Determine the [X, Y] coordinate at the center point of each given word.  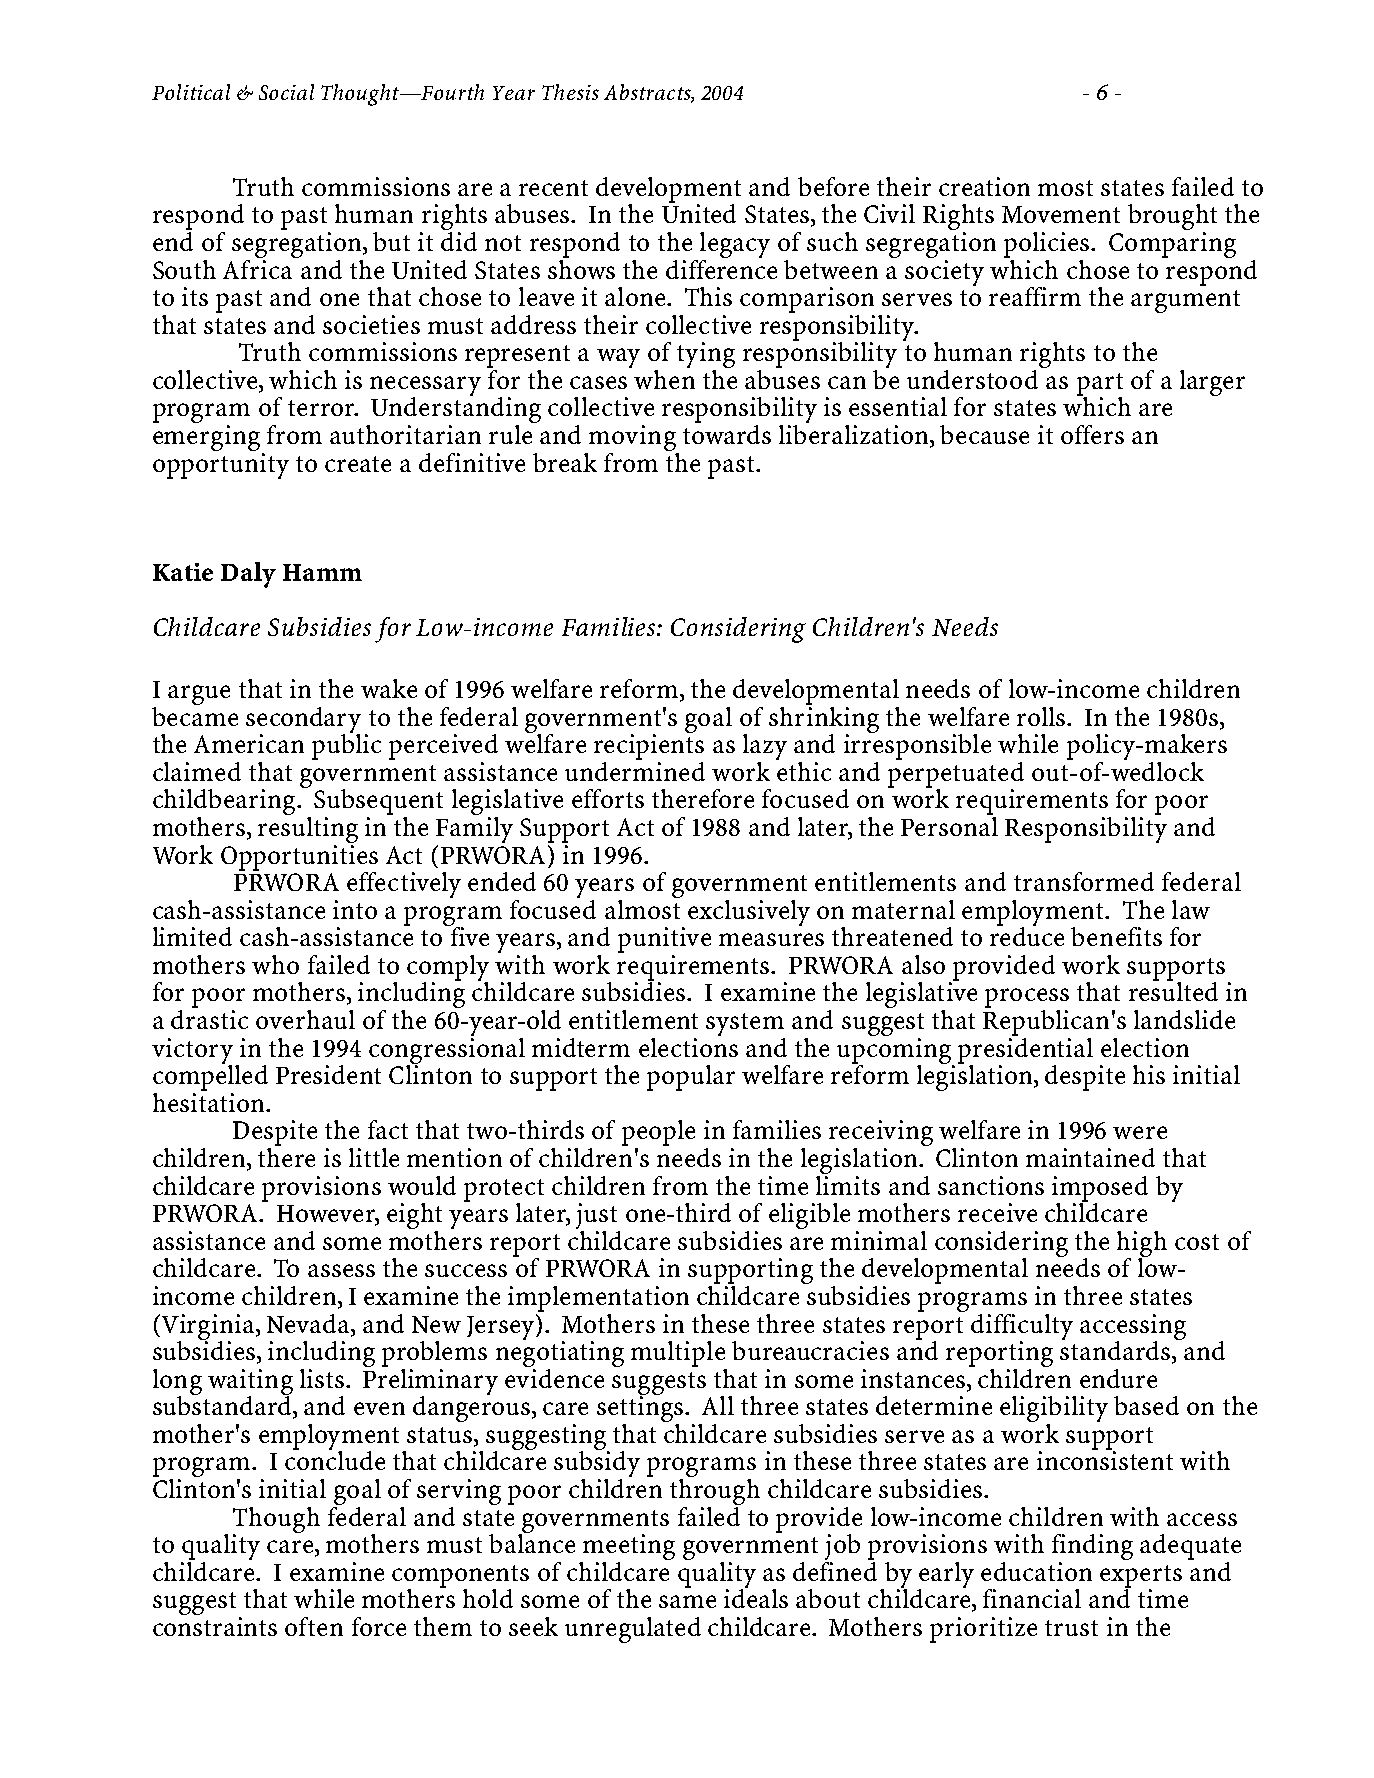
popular [691, 1078]
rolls [1042, 716]
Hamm [322, 572]
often [314, 1626]
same [687, 1601]
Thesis [570, 92]
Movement [1061, 214]
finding [1092, 1547]
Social [286, 92]
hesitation [210, 1101]
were [1140, 1132]
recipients [649, 746]
